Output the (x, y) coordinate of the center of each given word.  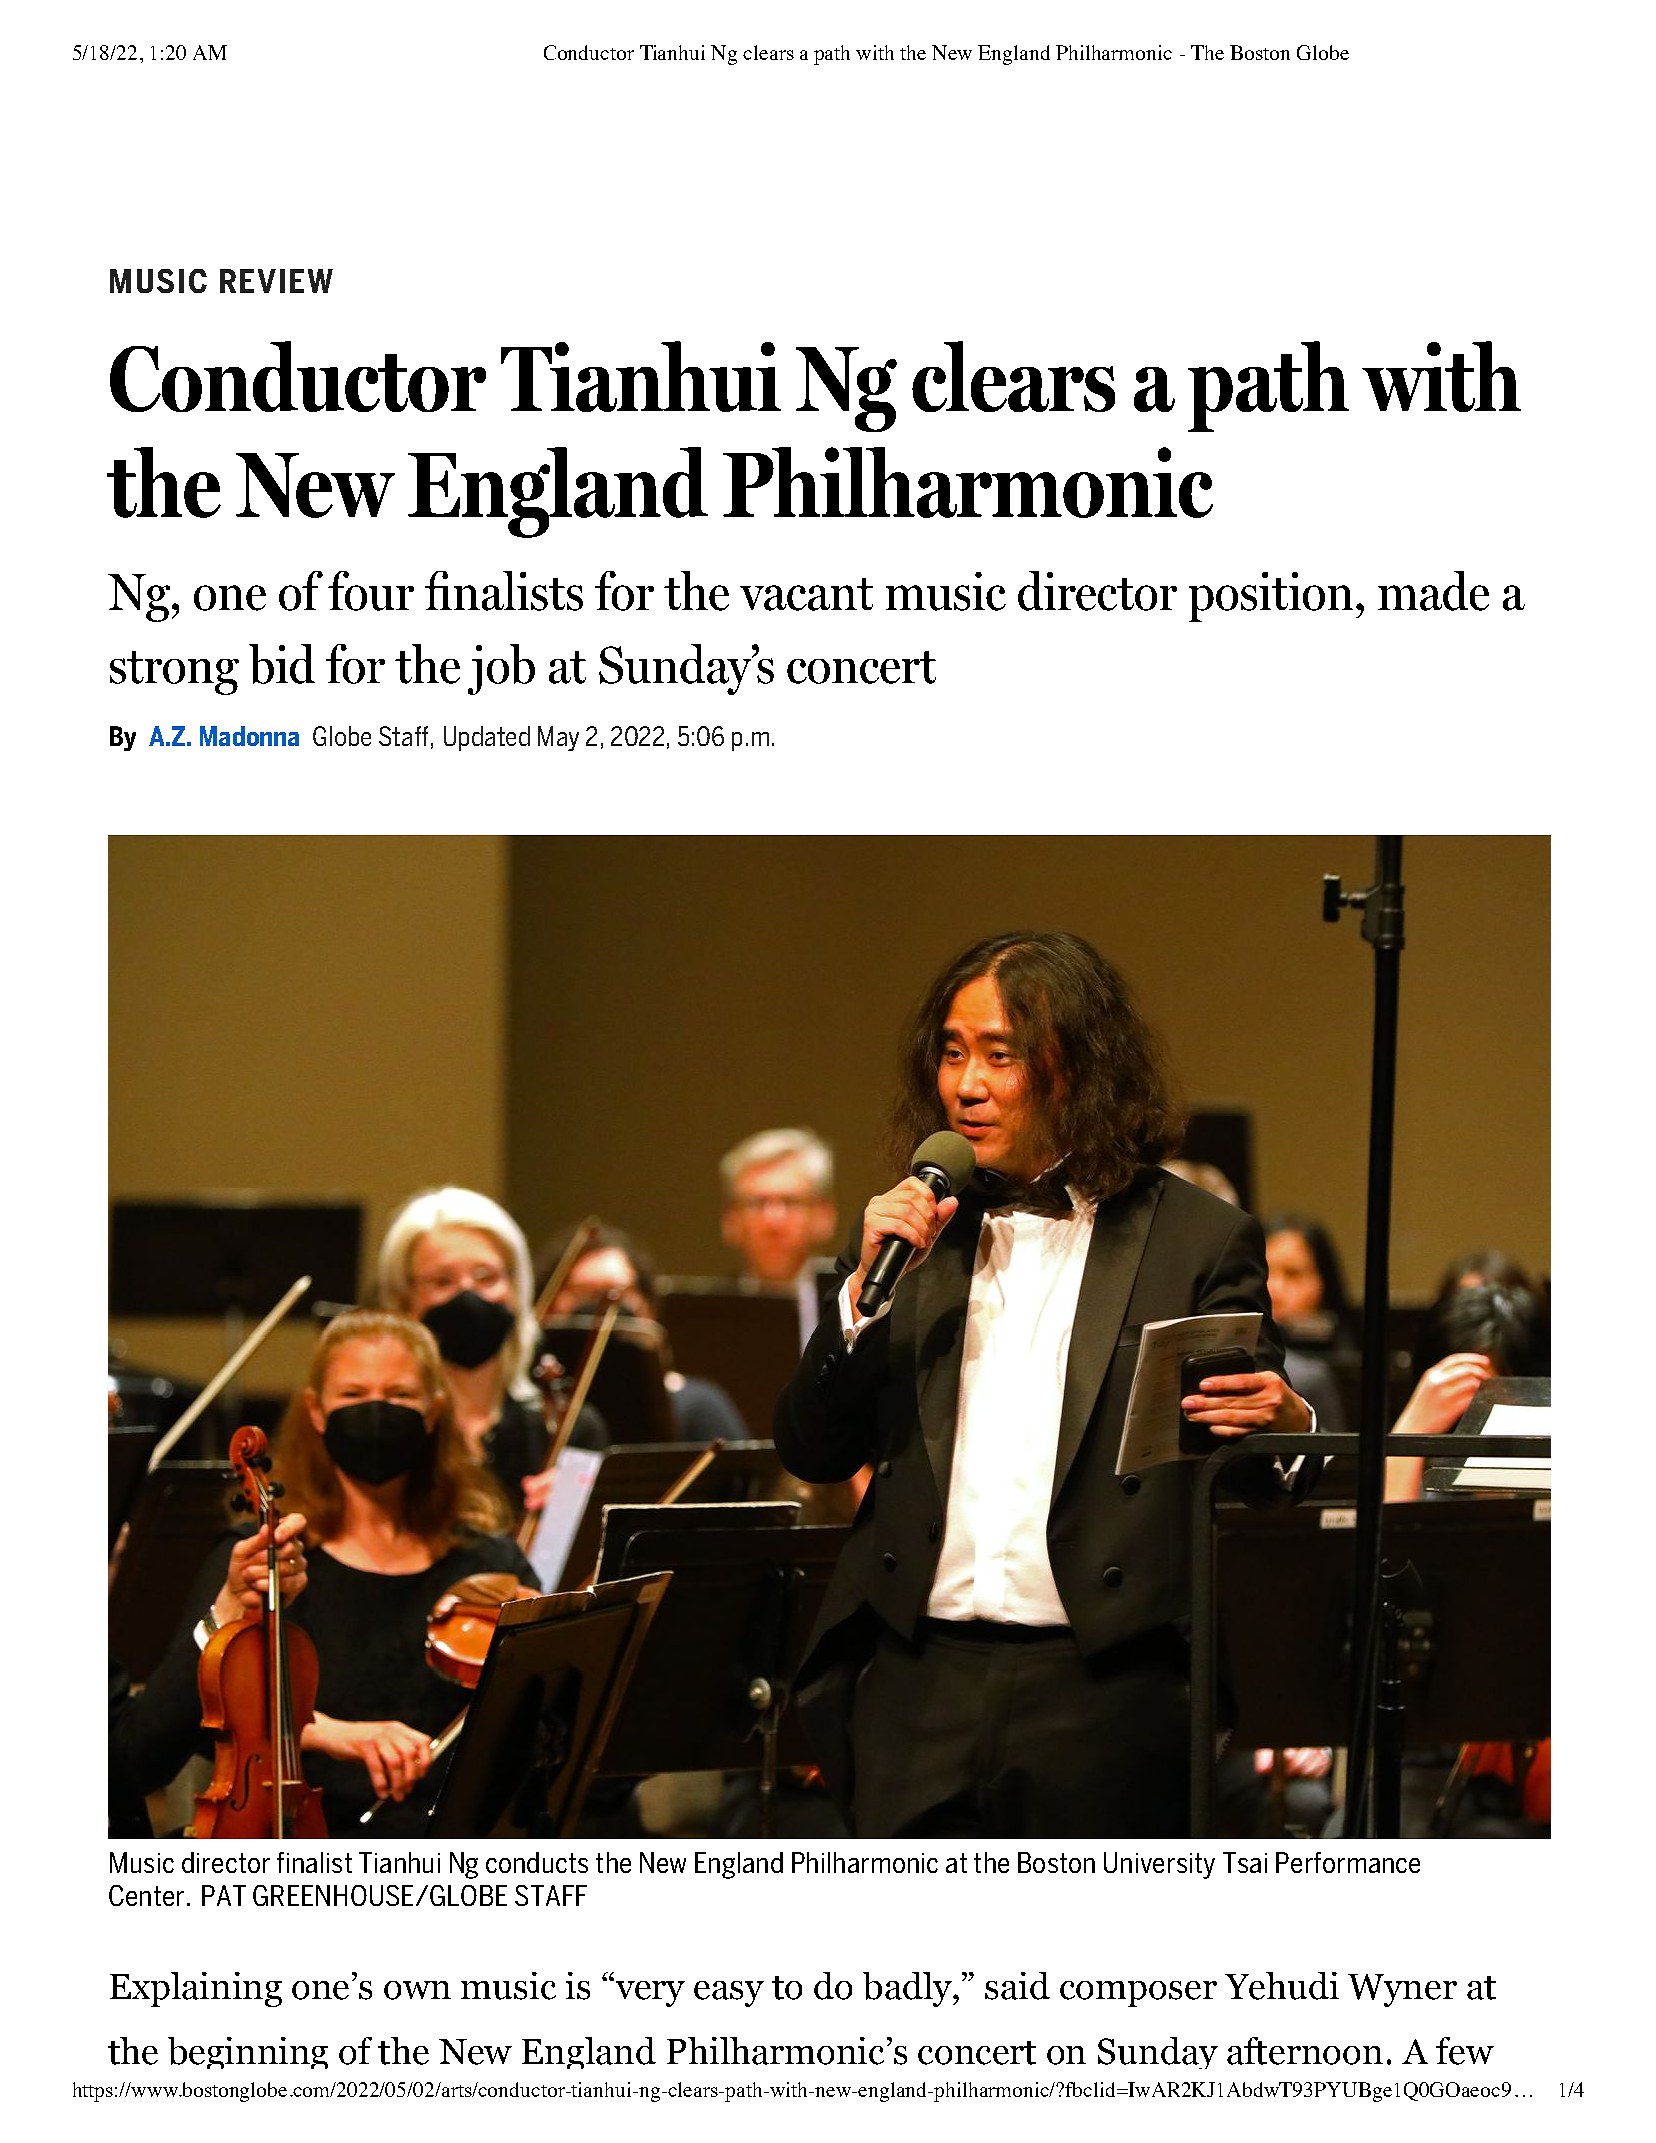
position (1271, 597)
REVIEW (276, 281)
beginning (248, 2053)
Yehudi (1282, 1986)
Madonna (249, 736)
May (558, 738)
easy (729, 1994)
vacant (806, 594)
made (1433, 591)
